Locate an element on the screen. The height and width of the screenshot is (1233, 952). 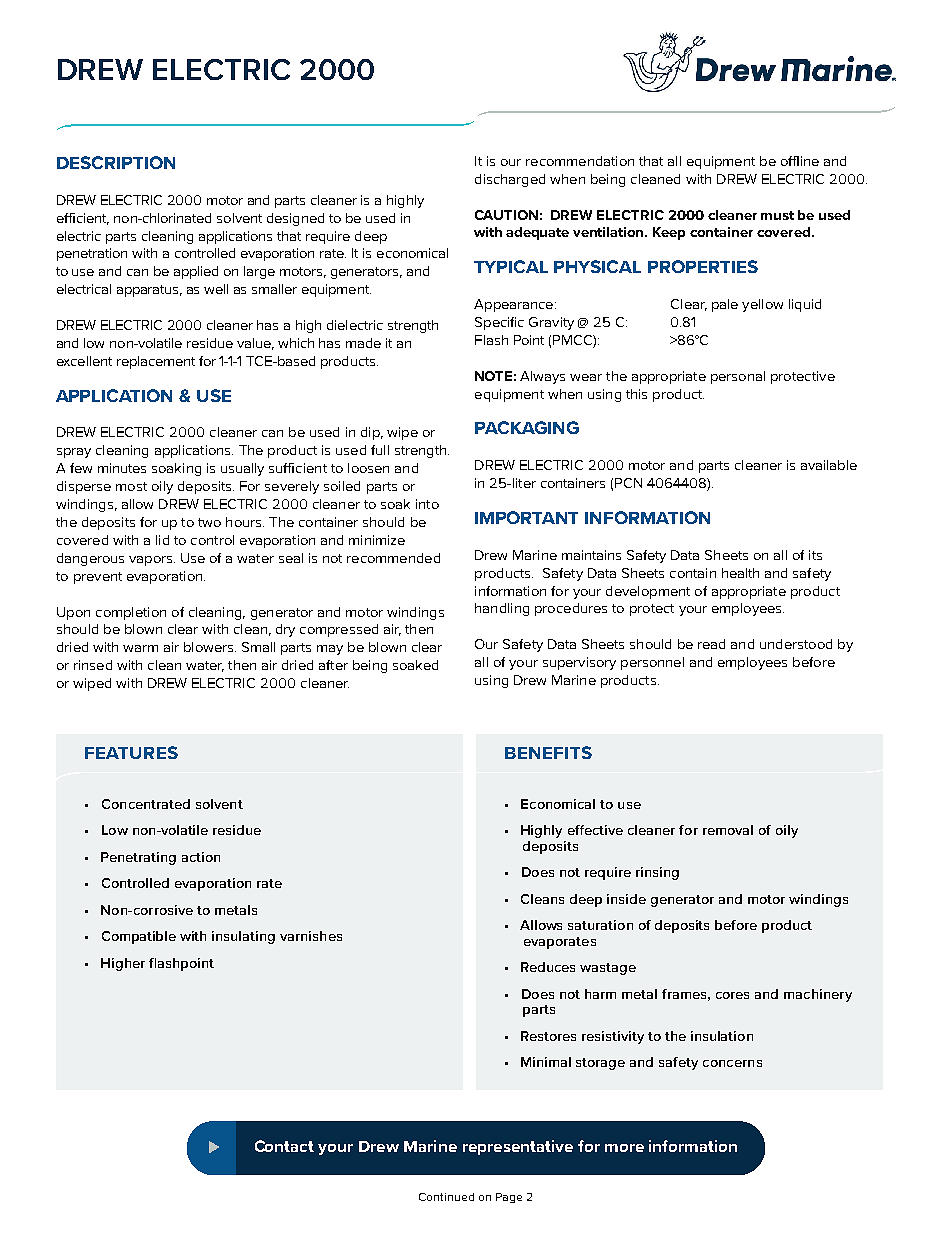
warm is located at coordinates (140, 648).
